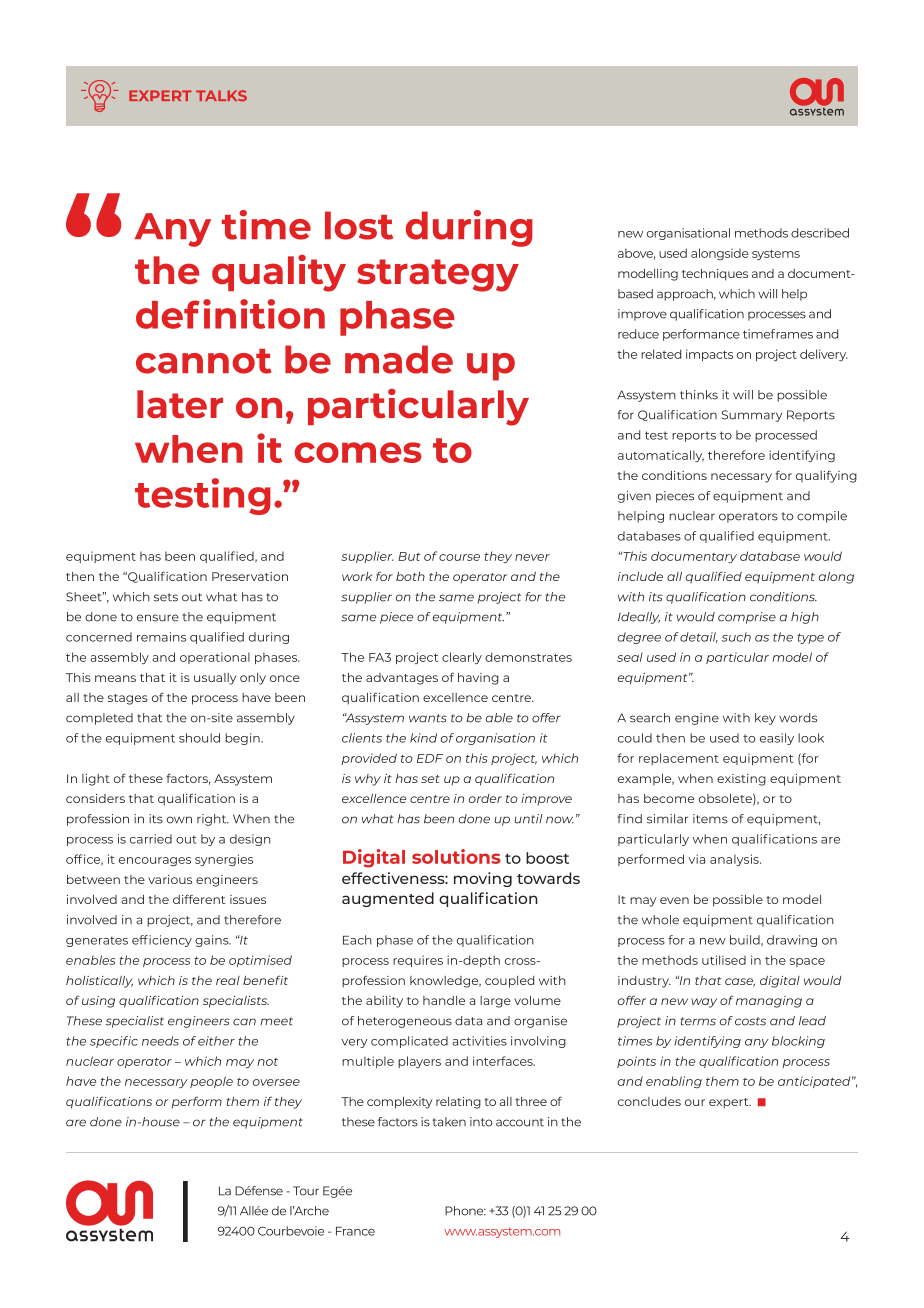 Image resolution: width=924 pixels, height=1308 pixels. What do you see at coordinates (221, 95) in the screenshot?
I see `TALKS` at bounding box center [221, 95].
